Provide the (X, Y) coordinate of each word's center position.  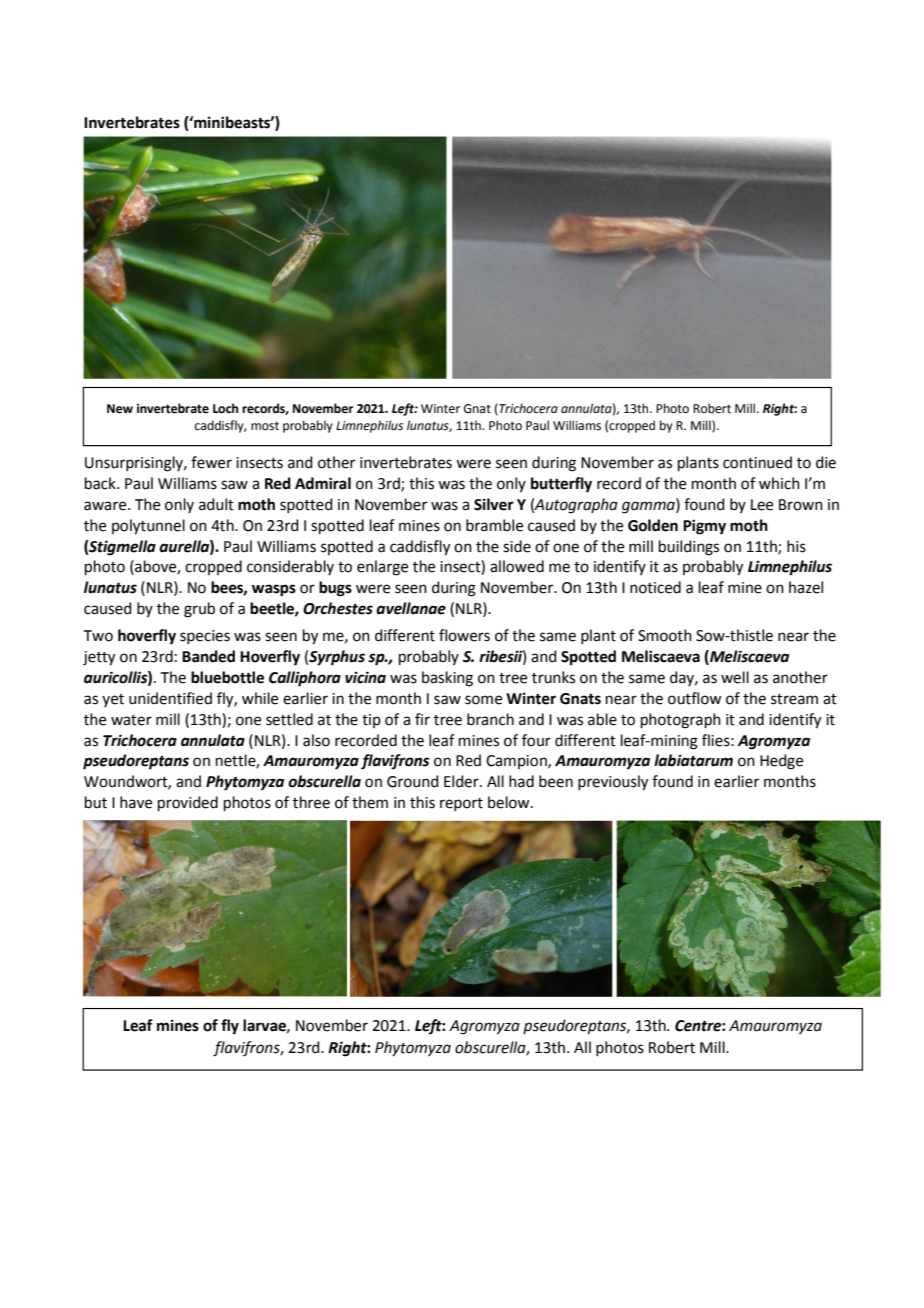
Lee (762, 505)
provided (188, 803)
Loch (225, 408)
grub (199, 610)
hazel (806, 587)
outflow (695, 698)
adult (216, 504)
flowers (464, 635)
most (265, 426)
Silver (494, 504)
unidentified (170, 698)
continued (757, 462)
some (483, 700)
